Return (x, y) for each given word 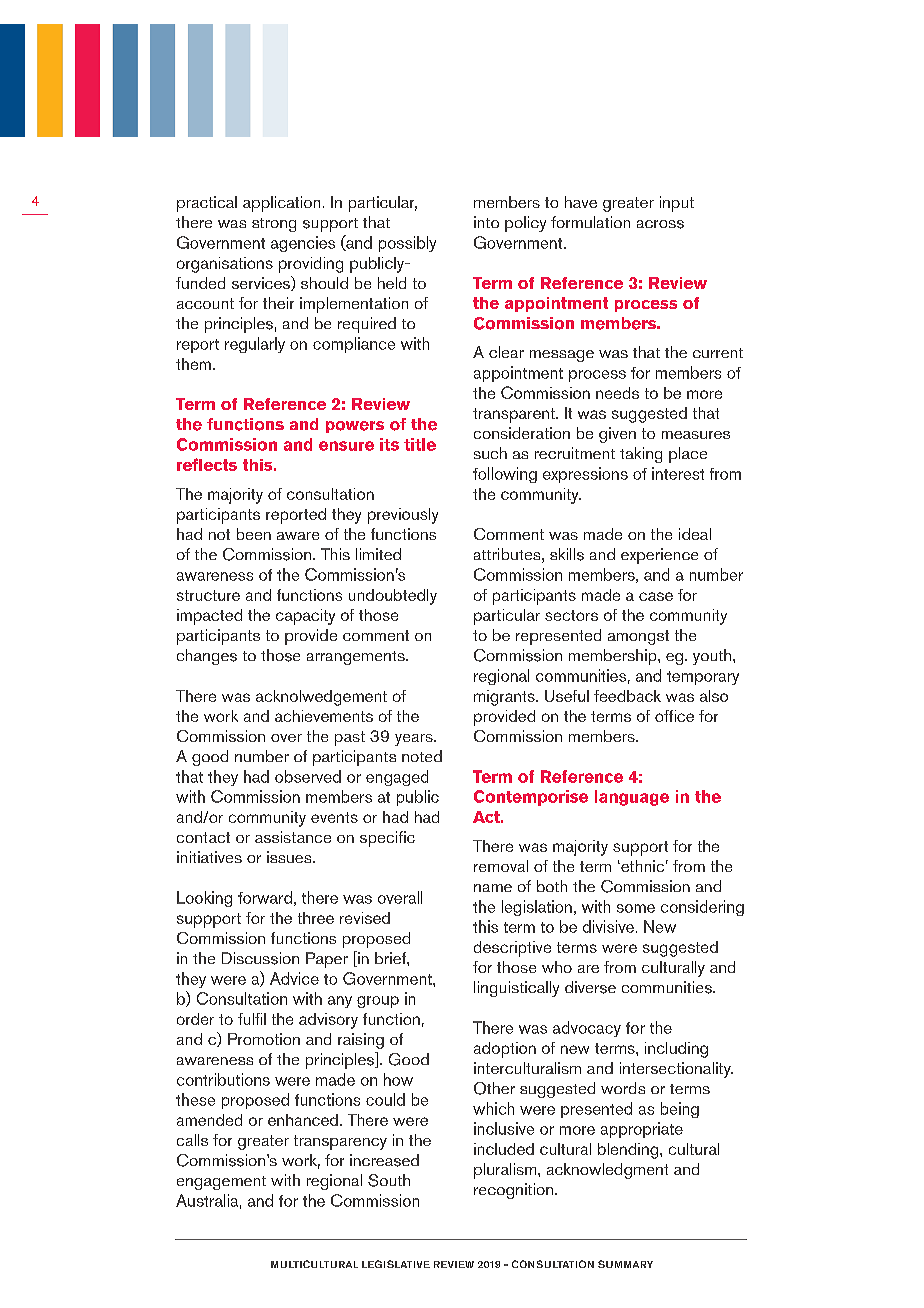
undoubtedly (393, 597)
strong (274, 225)
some (636, 908)
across (660, 224)
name (493, 888)
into (486, 222)
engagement (221, 1183)
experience (659, 556)
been (254, 534)
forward (265, 897)
